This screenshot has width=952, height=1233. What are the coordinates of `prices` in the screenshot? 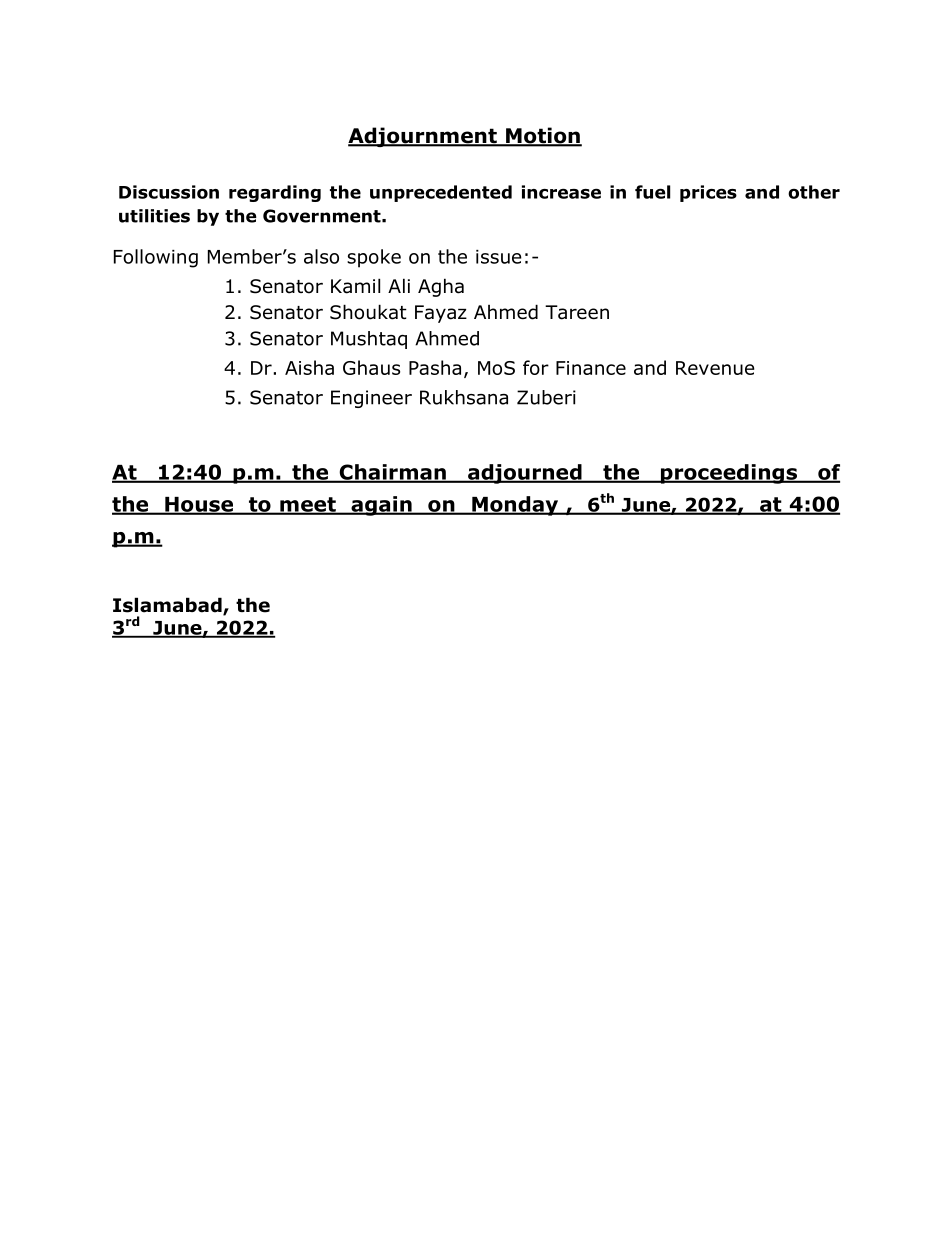 It's located at (708, 193).
